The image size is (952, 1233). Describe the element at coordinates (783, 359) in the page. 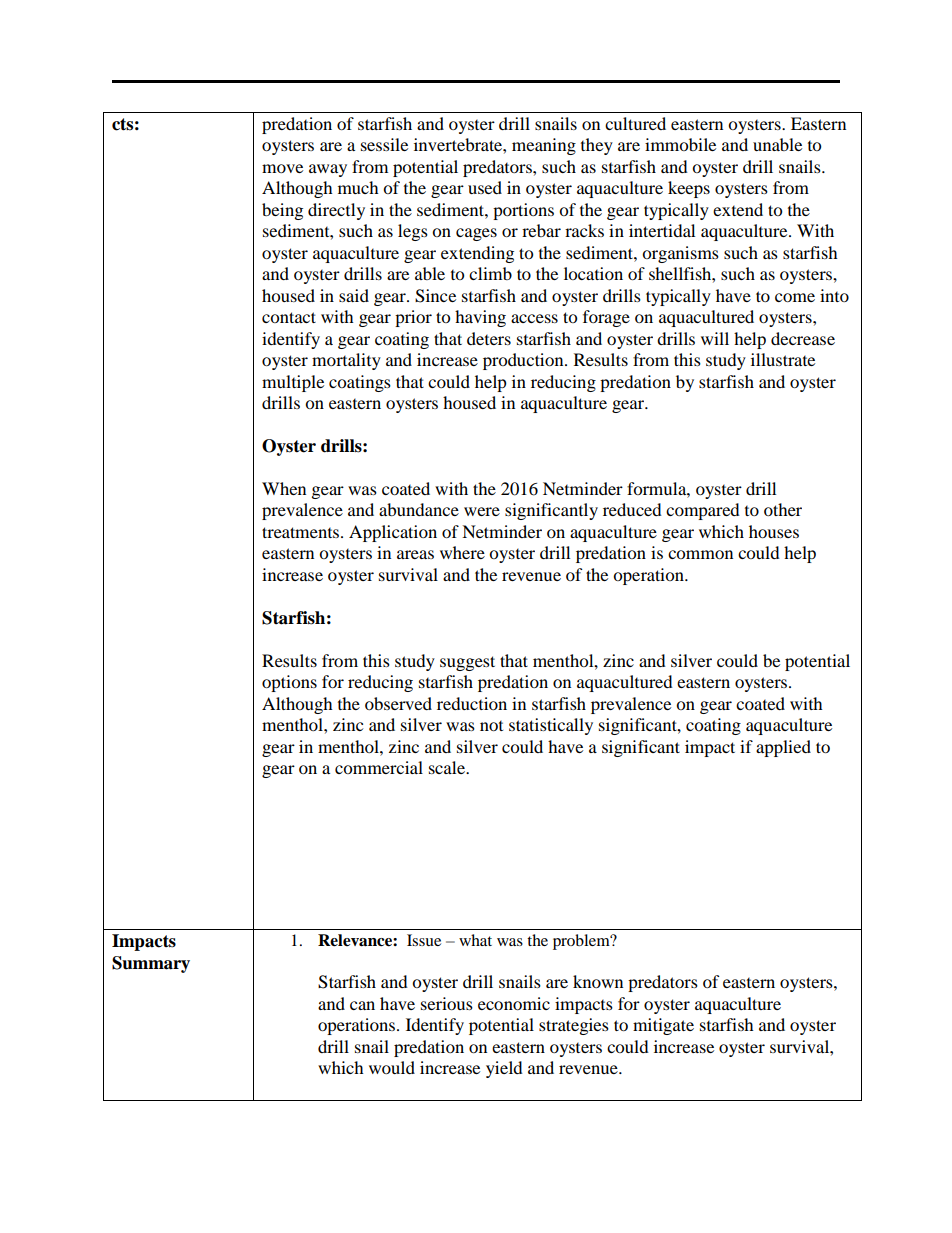

I see `illustrate` at that location.
